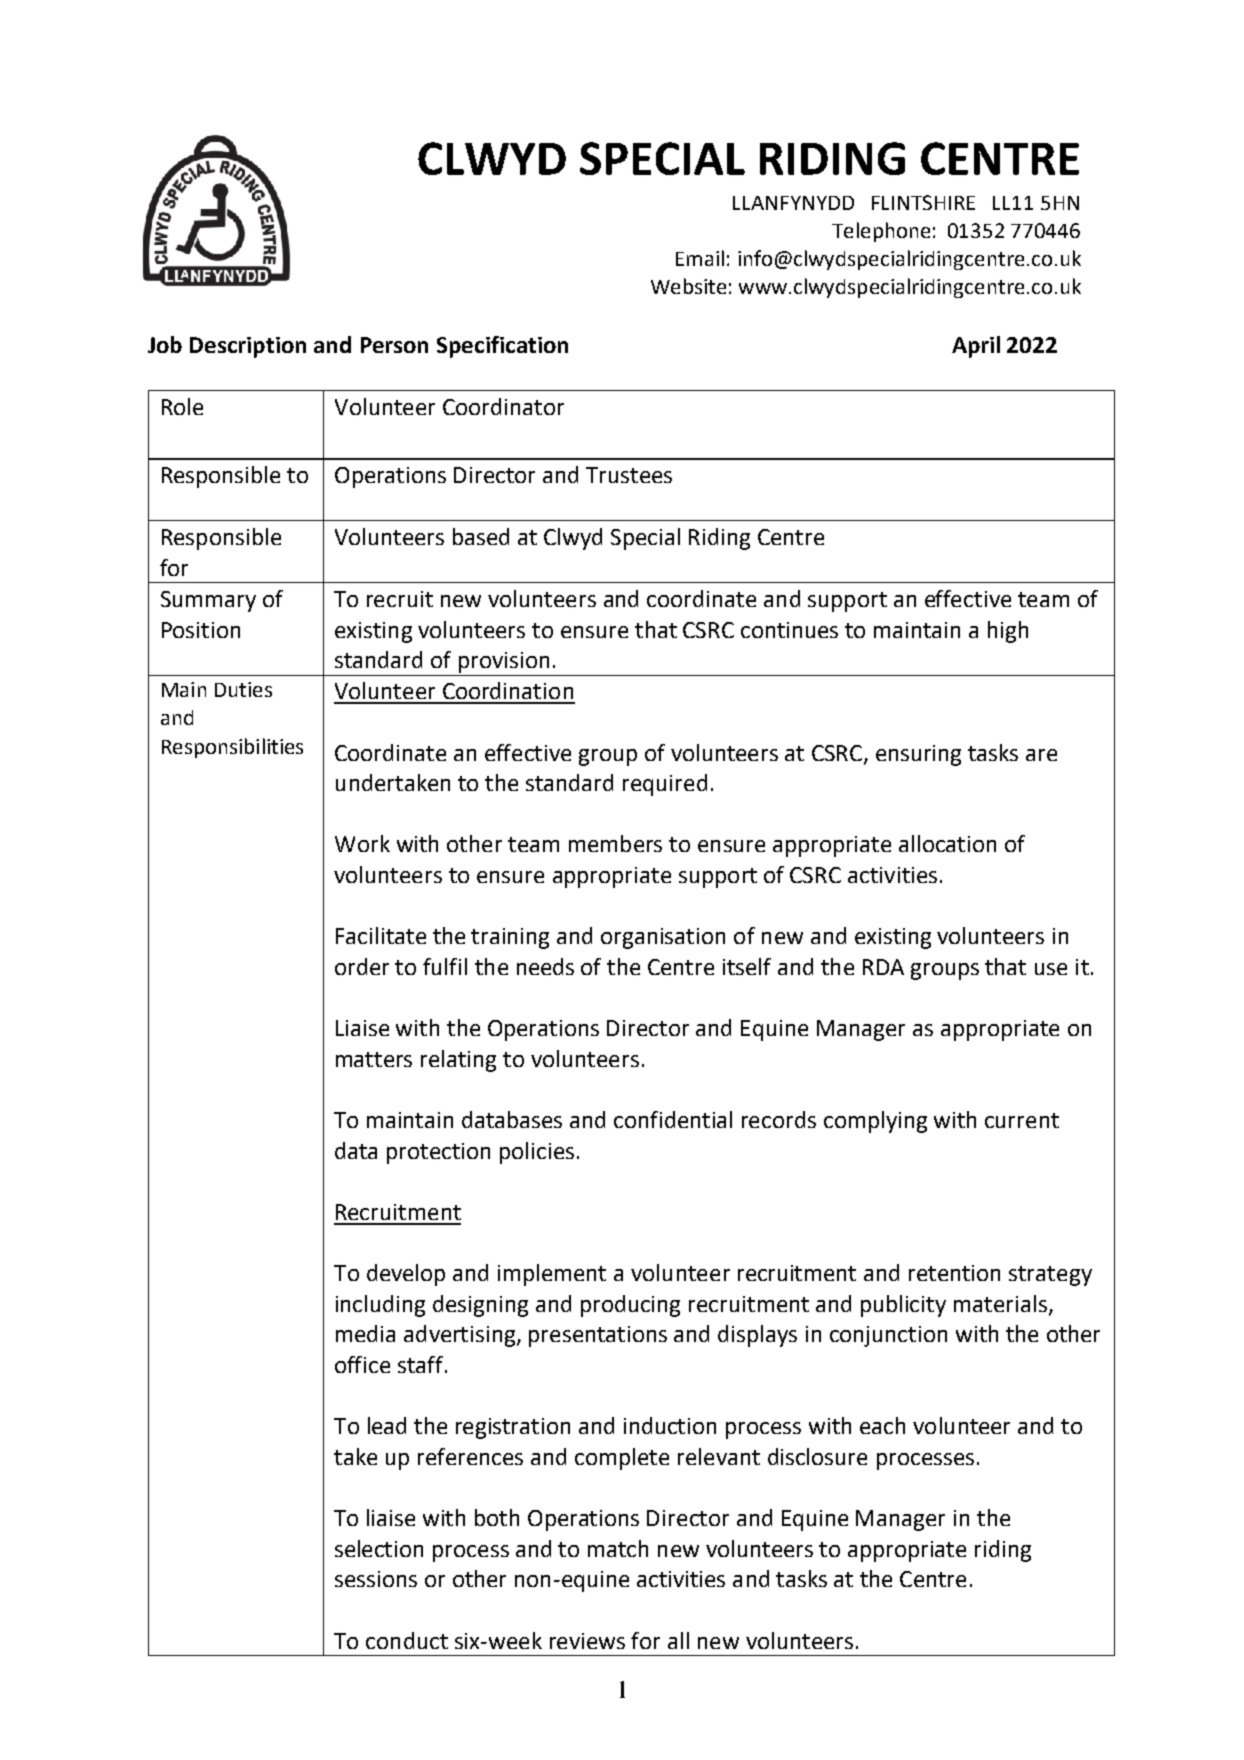 The width and height of the screenshot is (1244, 1760). Describe the element at coordinates (248, 347) in the screenshot. I see `Description` at that location.
